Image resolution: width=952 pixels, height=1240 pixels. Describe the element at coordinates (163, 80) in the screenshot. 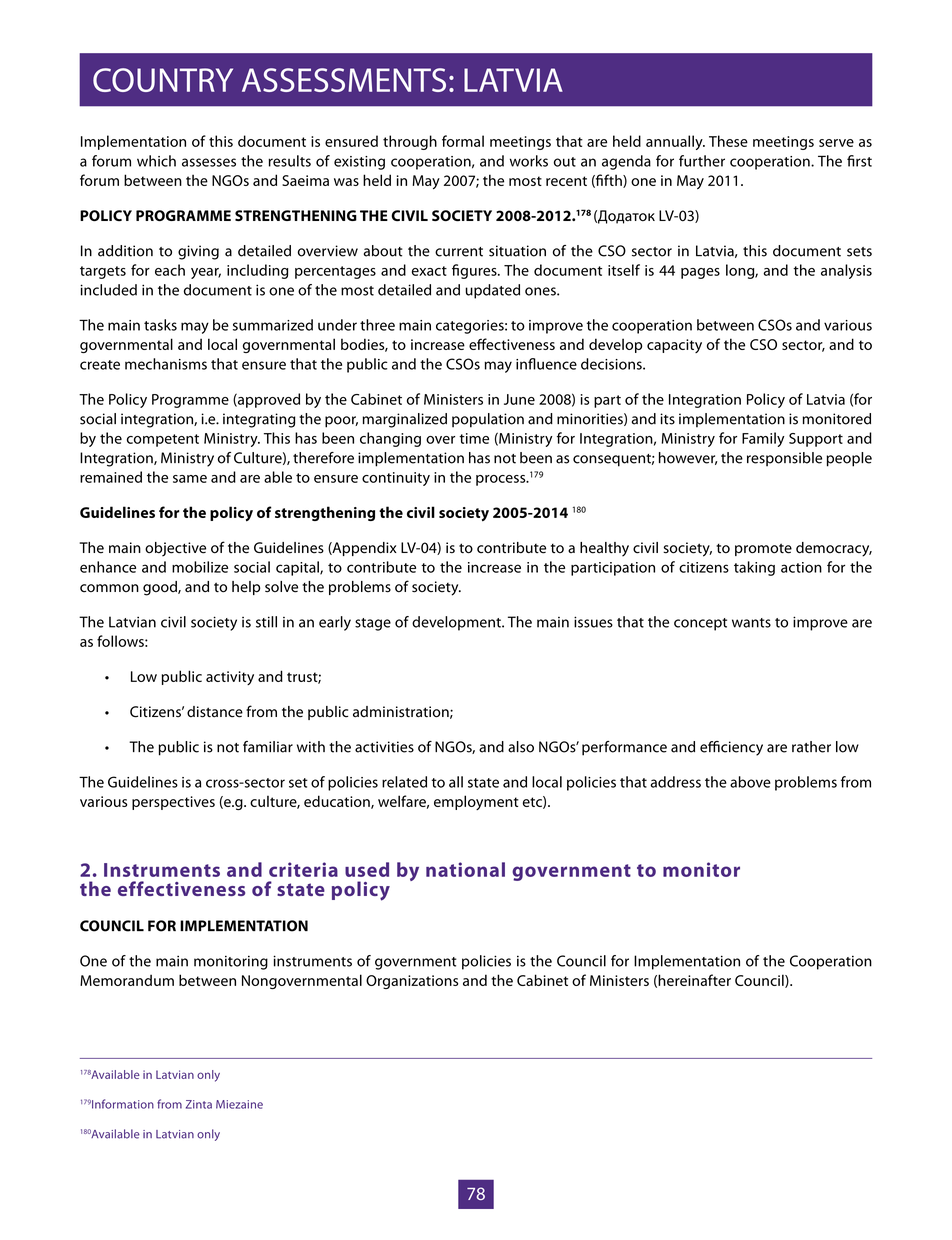

I see `COUNTRY` at that location.
